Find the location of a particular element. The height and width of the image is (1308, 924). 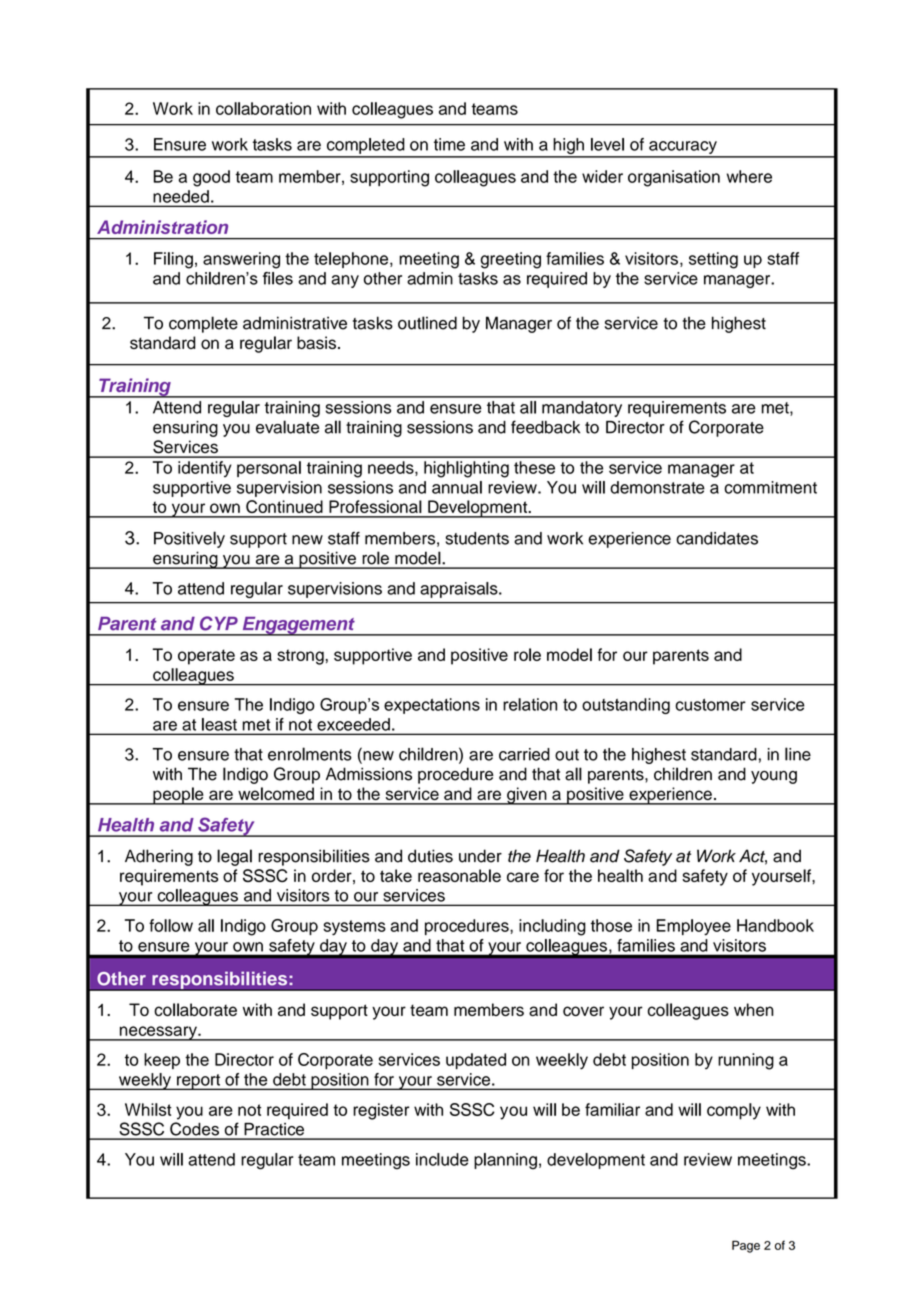

evaluate is located at coordinates (287, 427).
